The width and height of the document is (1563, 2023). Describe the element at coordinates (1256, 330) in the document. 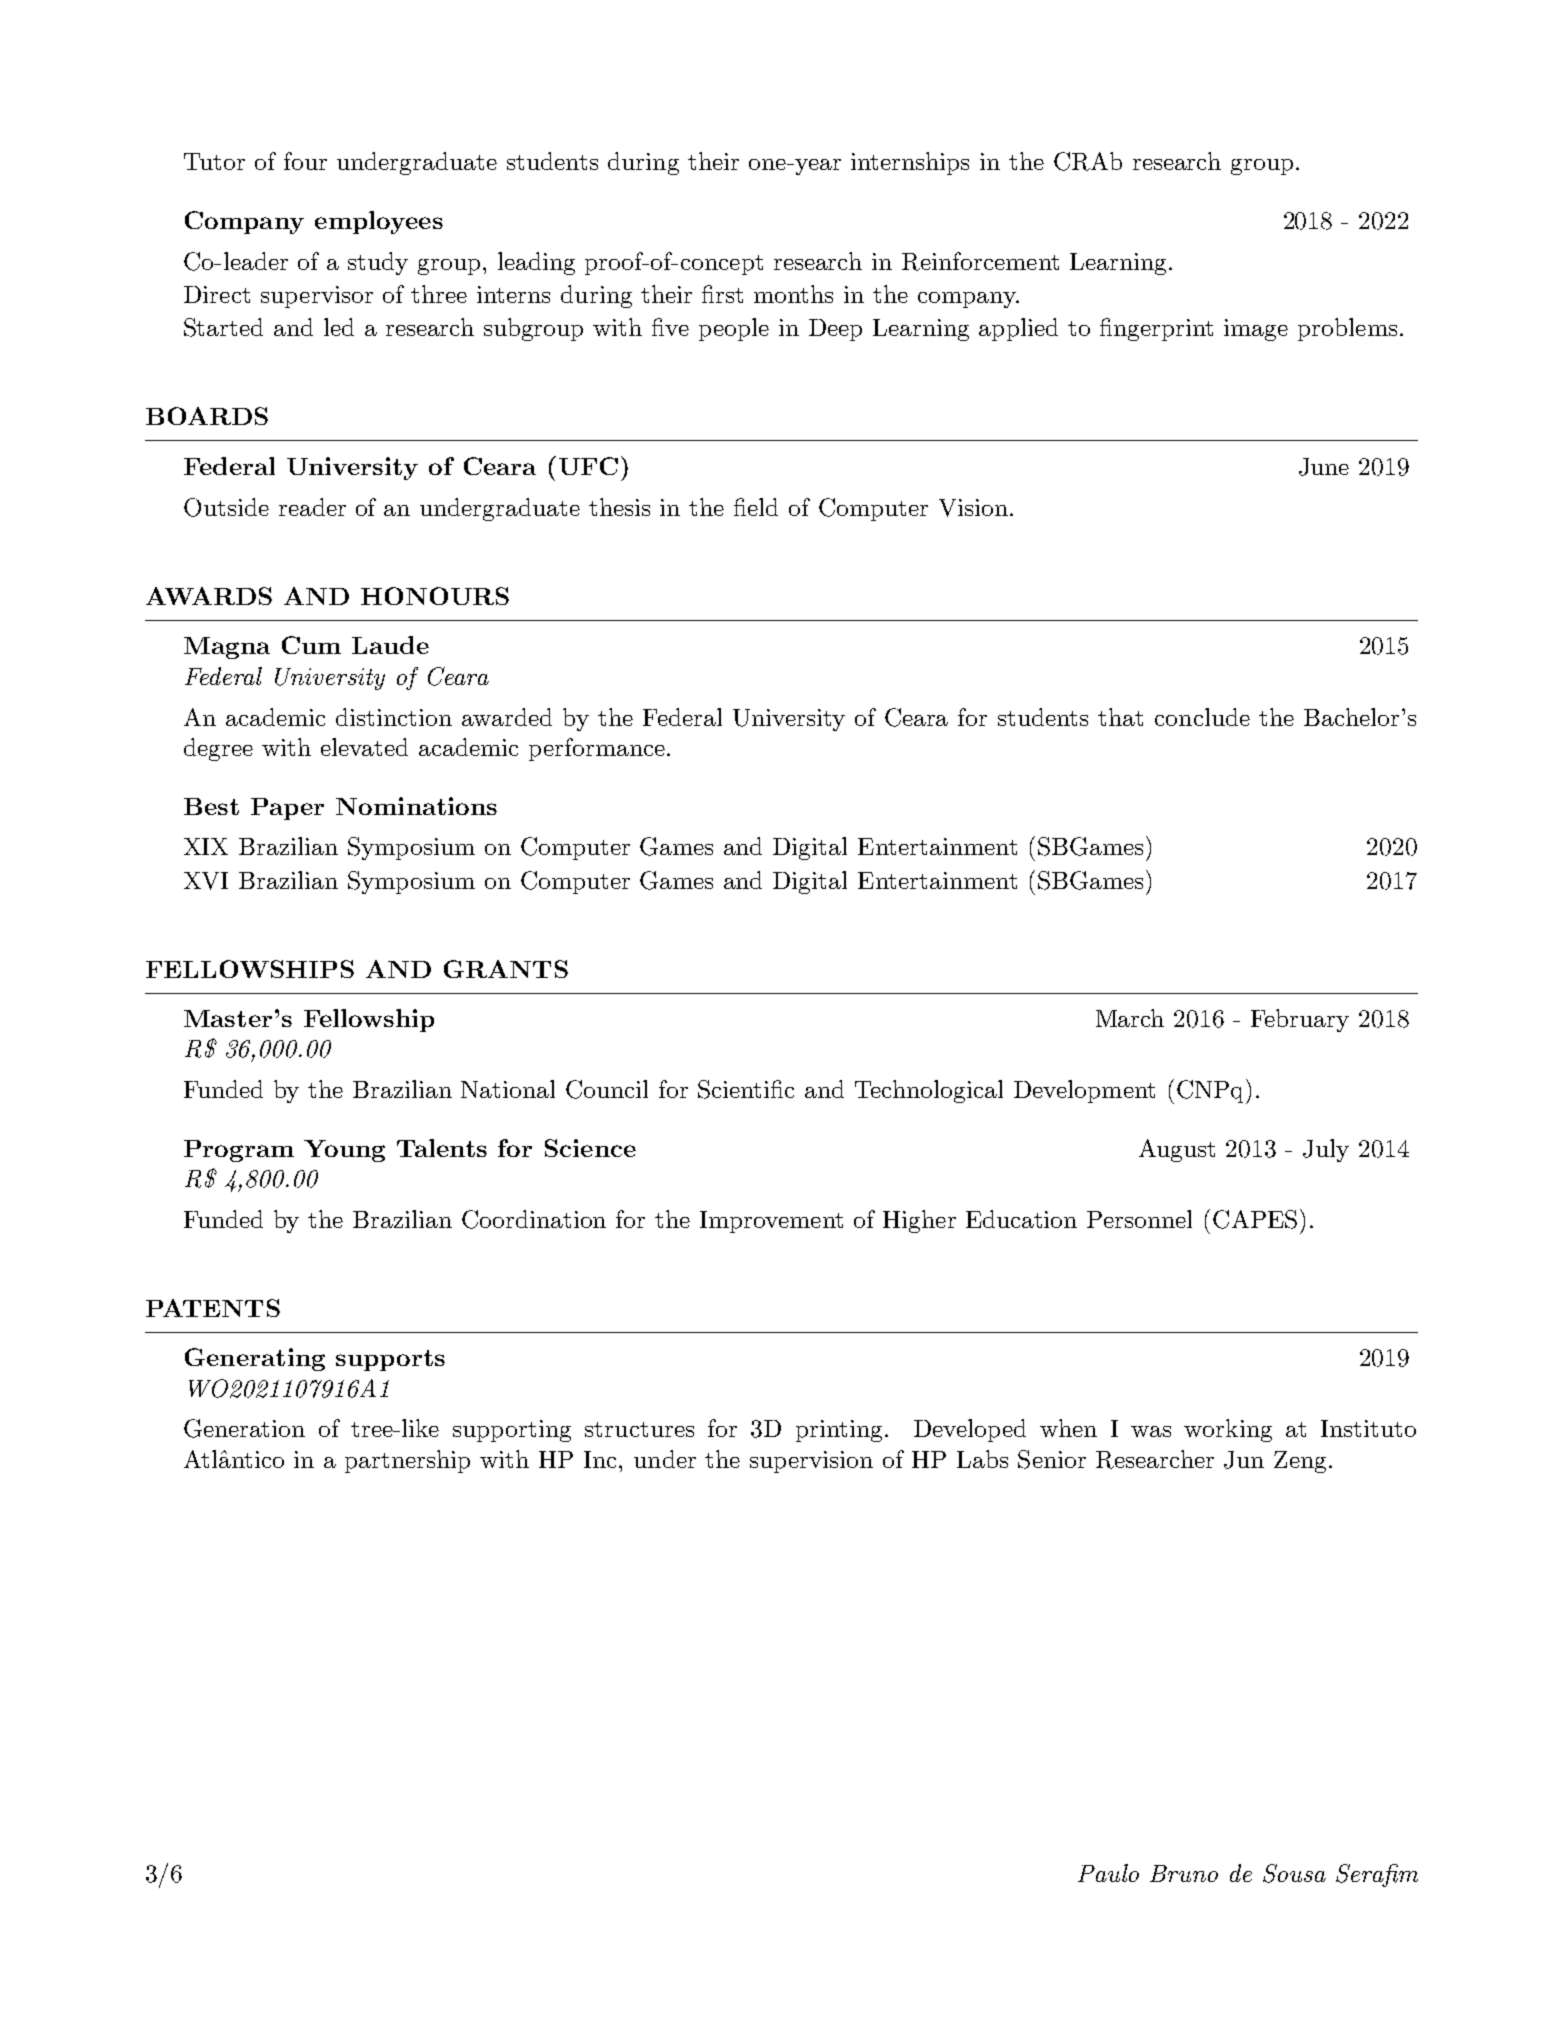

I see `image` at that location.
